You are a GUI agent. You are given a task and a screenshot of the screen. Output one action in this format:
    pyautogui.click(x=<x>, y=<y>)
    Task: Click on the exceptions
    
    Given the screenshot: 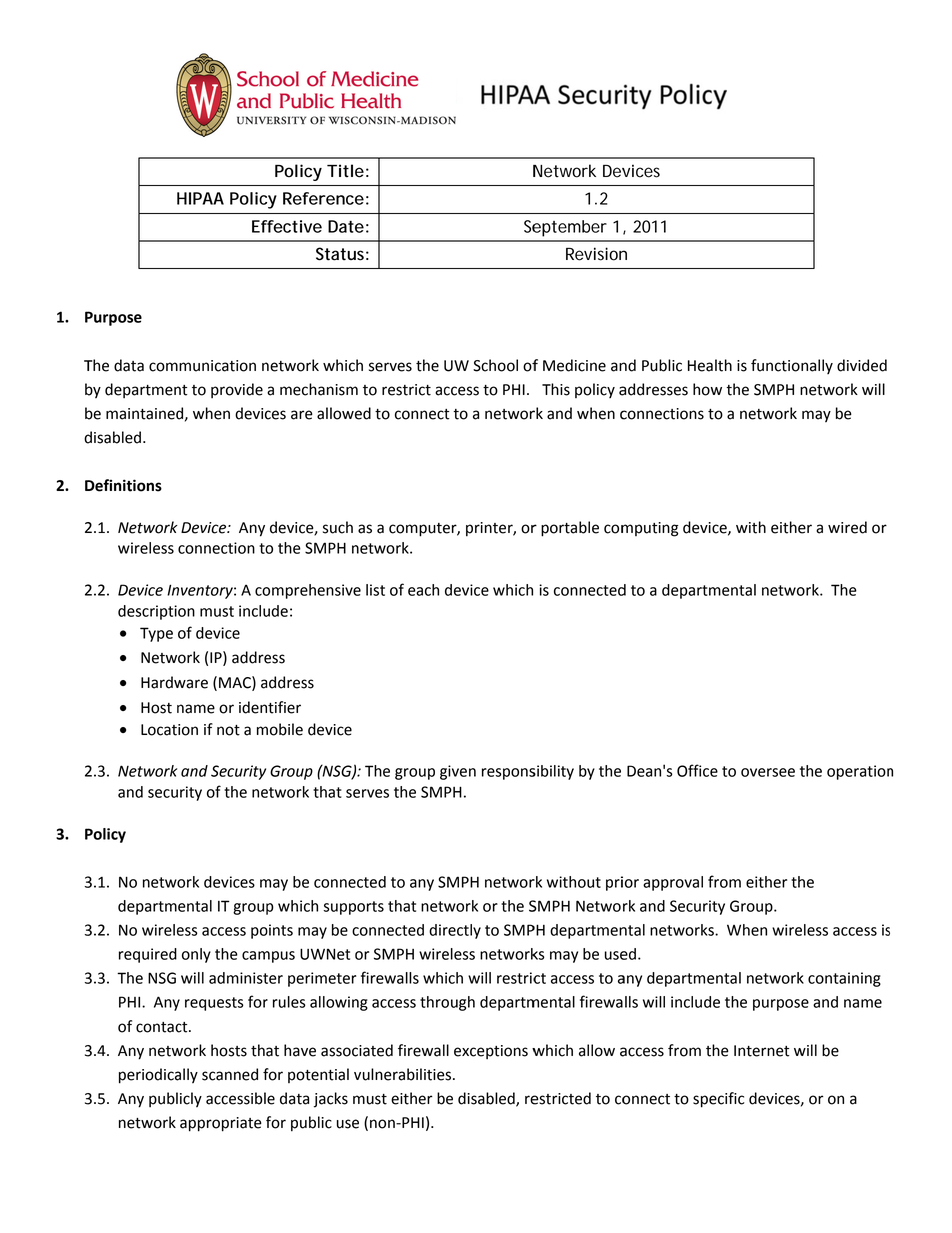 What is the action you would take?
    pyautogui.click(x=491, y=1052)
